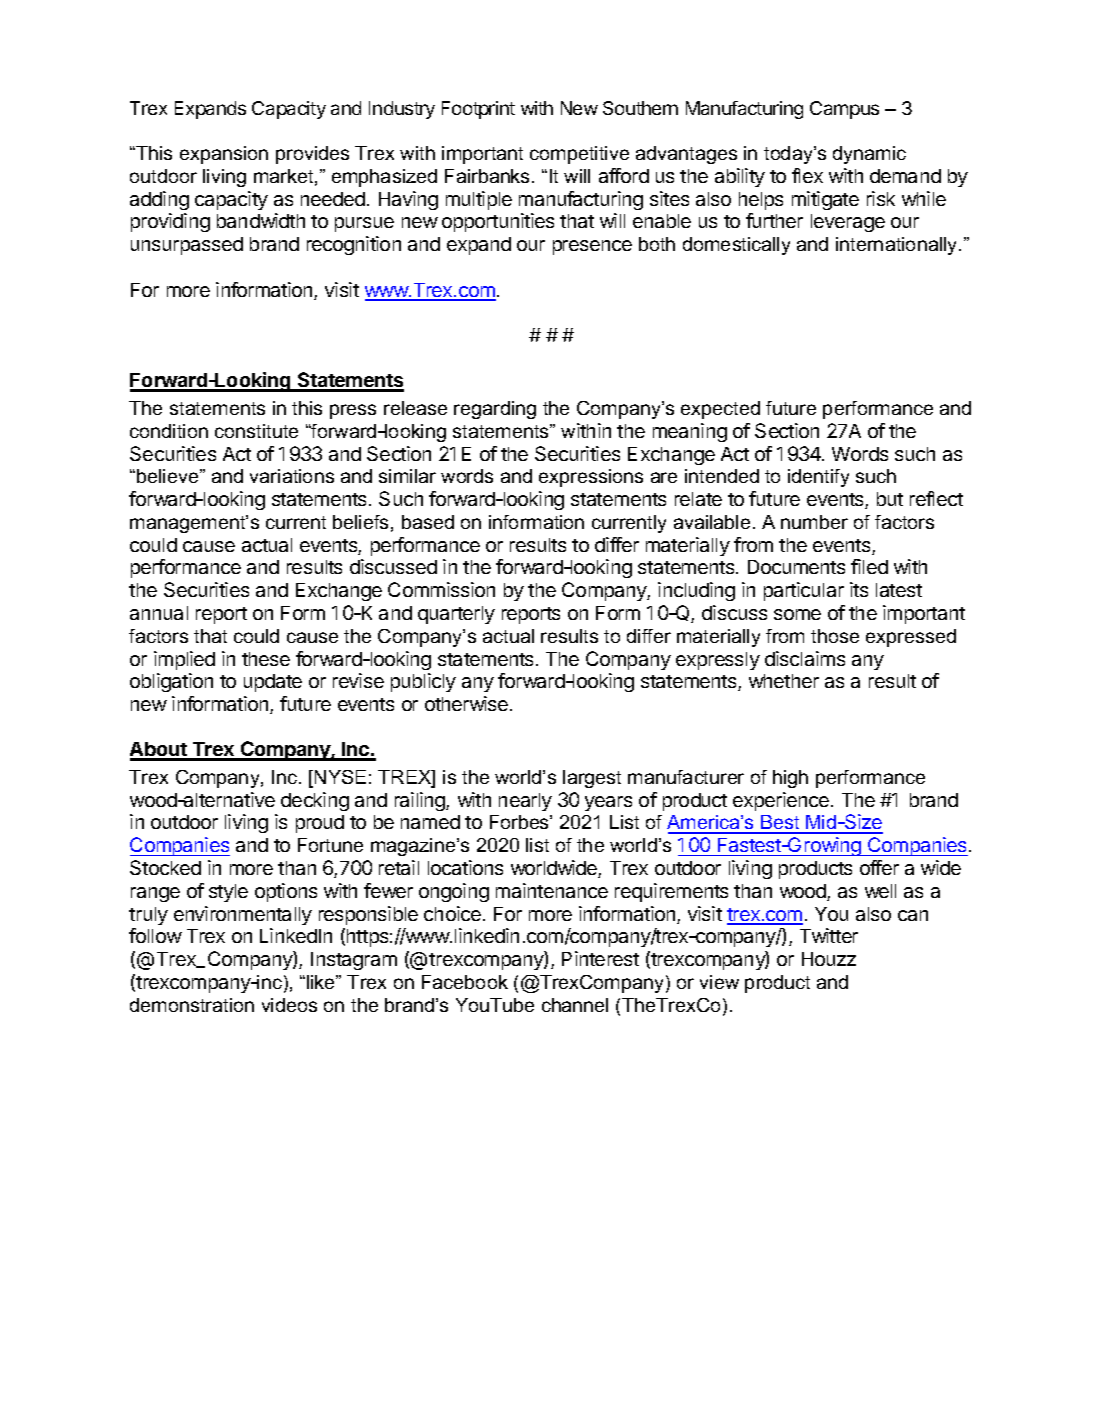 The height and width of the screenshot is (1427, 1103). I want to click on filed, so click(869, 566).
